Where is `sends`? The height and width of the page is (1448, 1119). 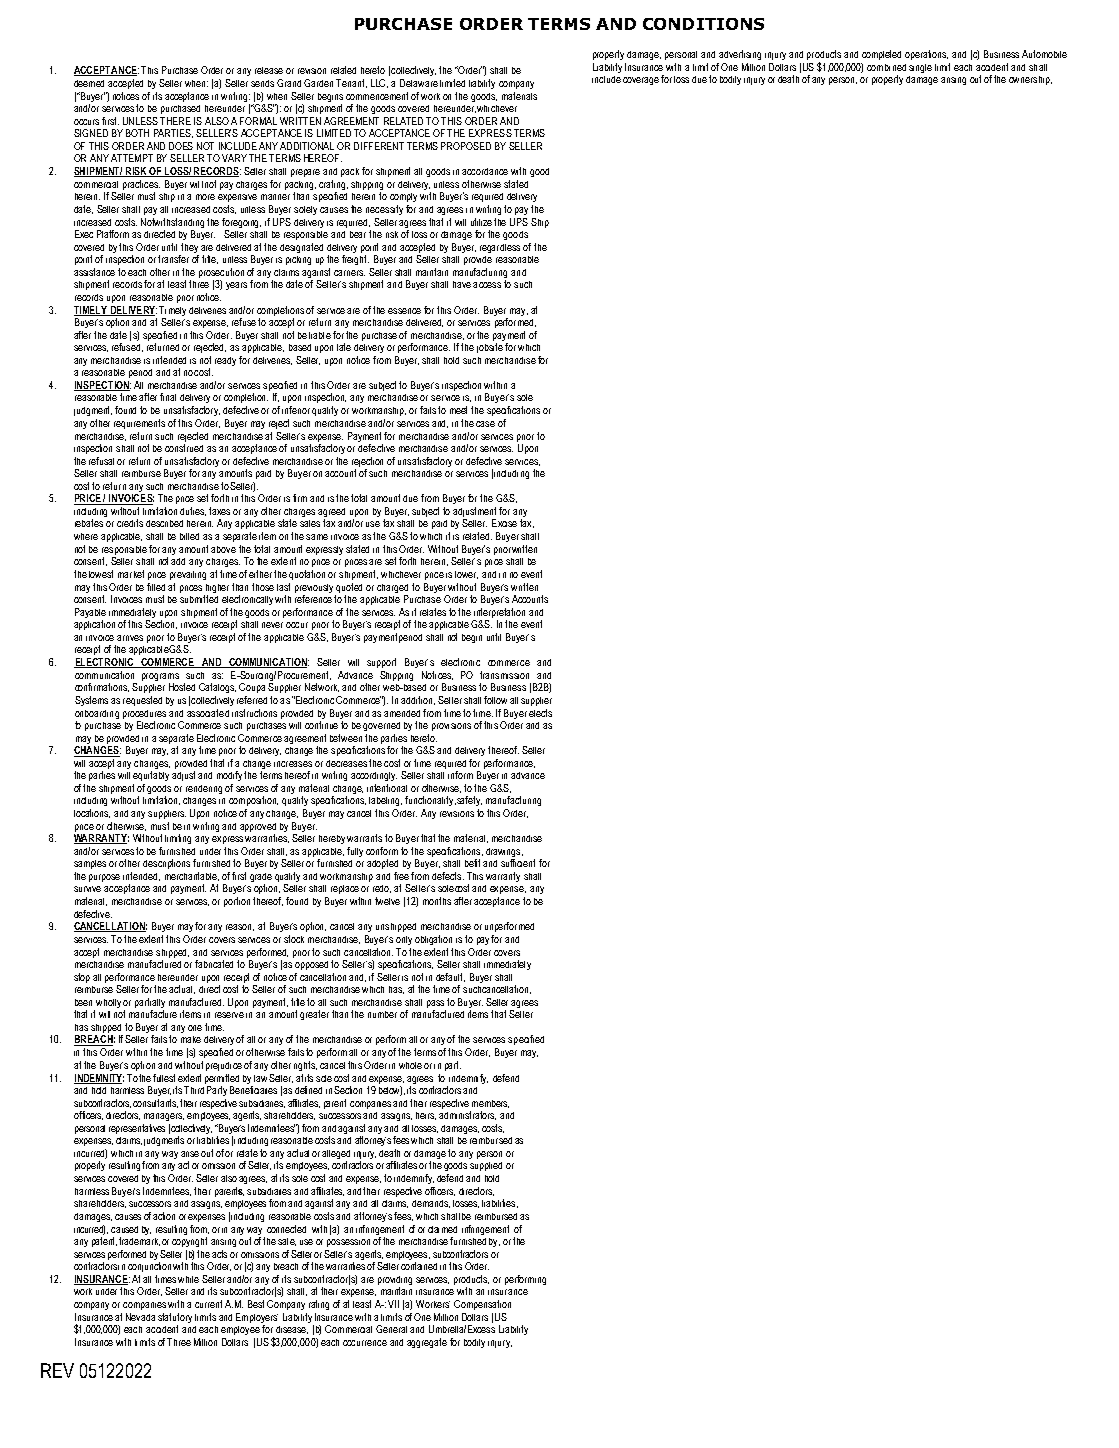 sends is located at coordinates (262, 83).
